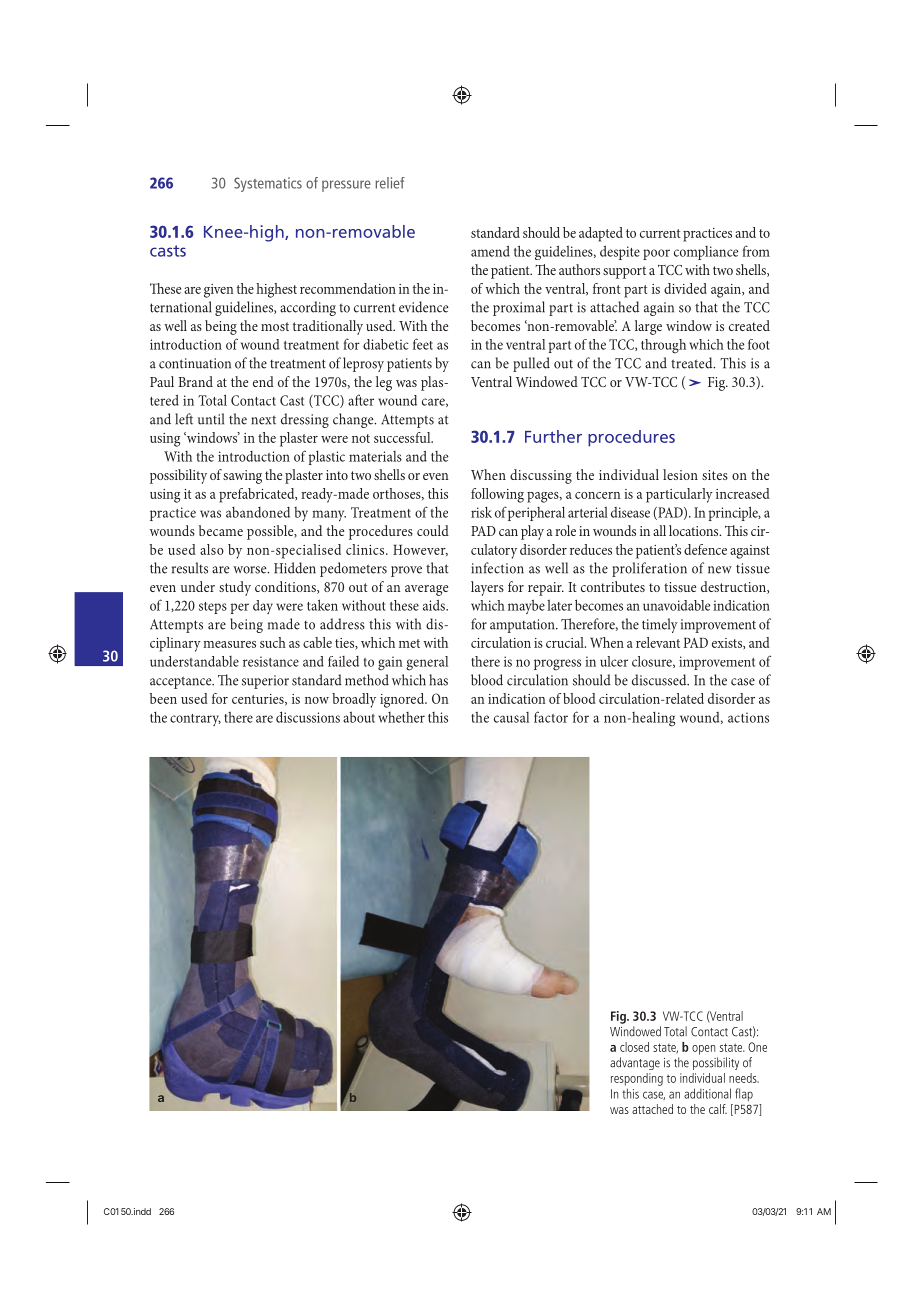  I want to click on general, so click(427, 663).
